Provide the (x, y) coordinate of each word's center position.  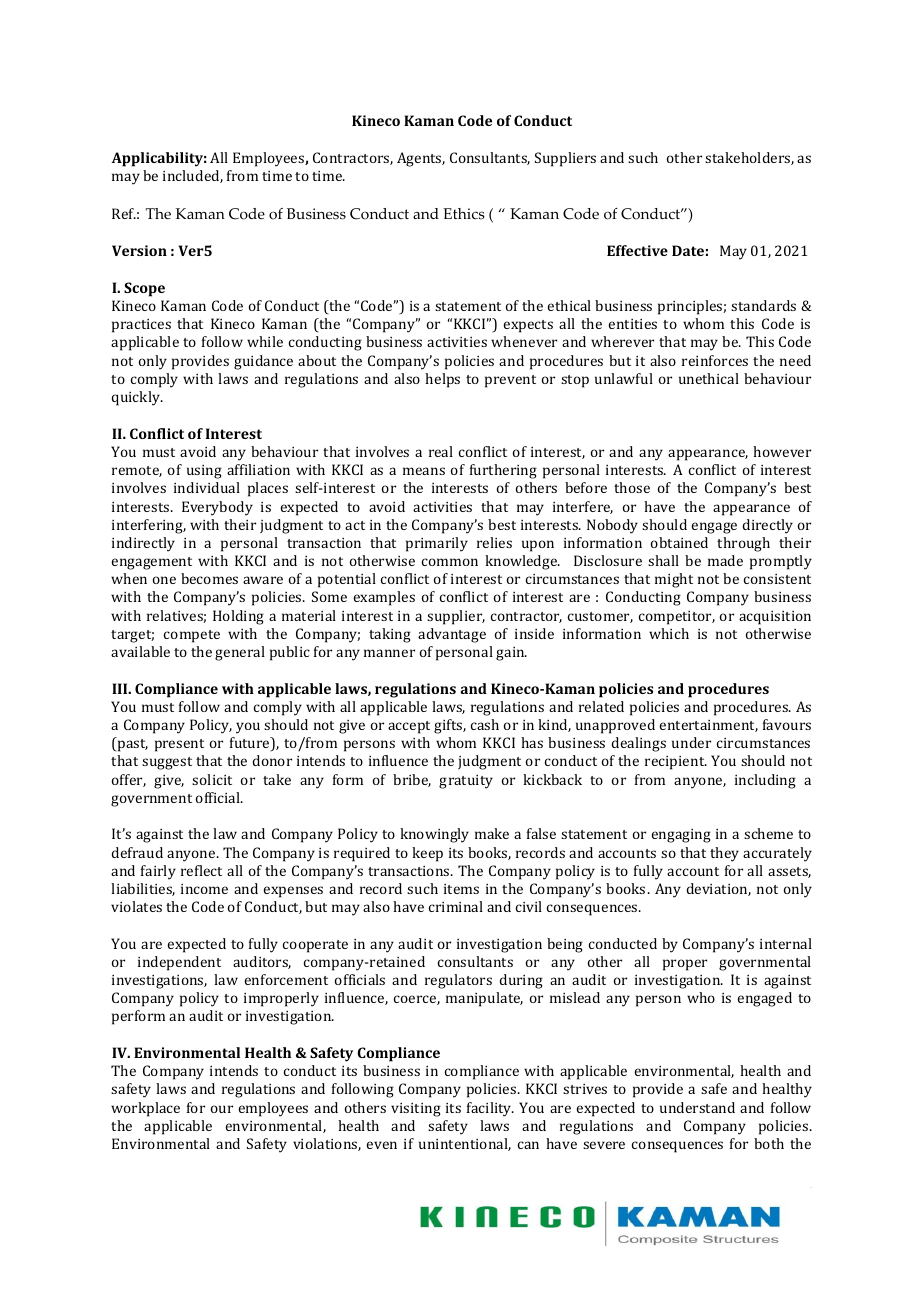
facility (490, 1109)
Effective (637, 250)
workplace (145, 1109)
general (240, 653)
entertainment (708, 726)
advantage (452, 635)
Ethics (464, 214)
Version (139, 250)
